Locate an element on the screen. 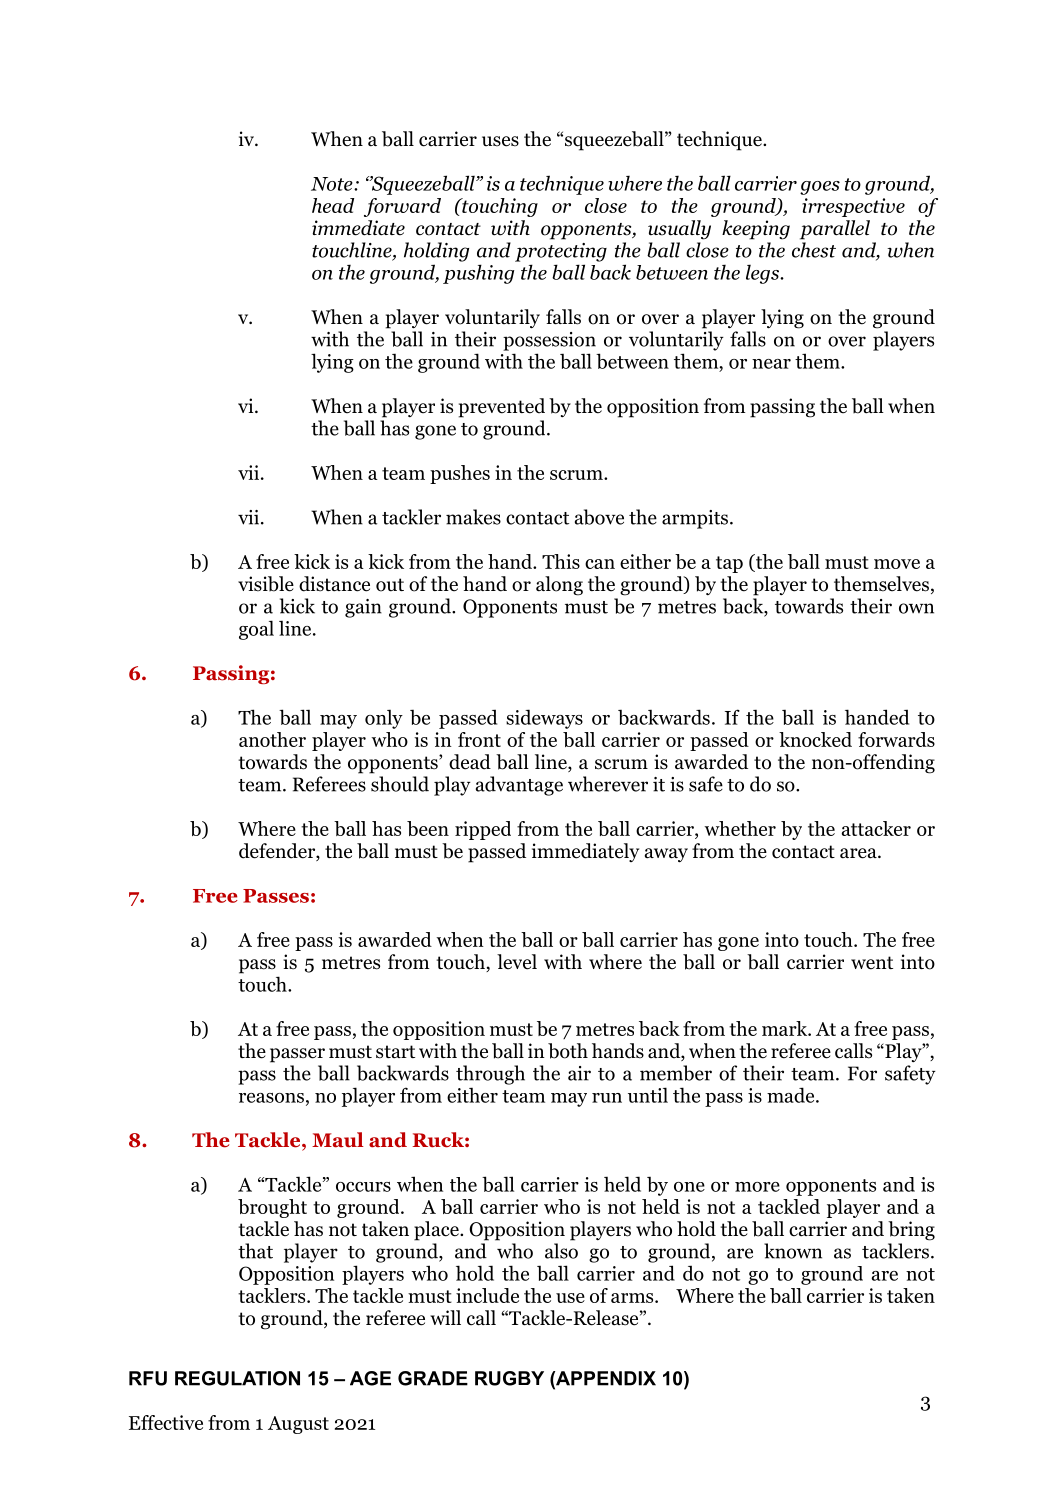  Note is located at coordinates (333, 184).
